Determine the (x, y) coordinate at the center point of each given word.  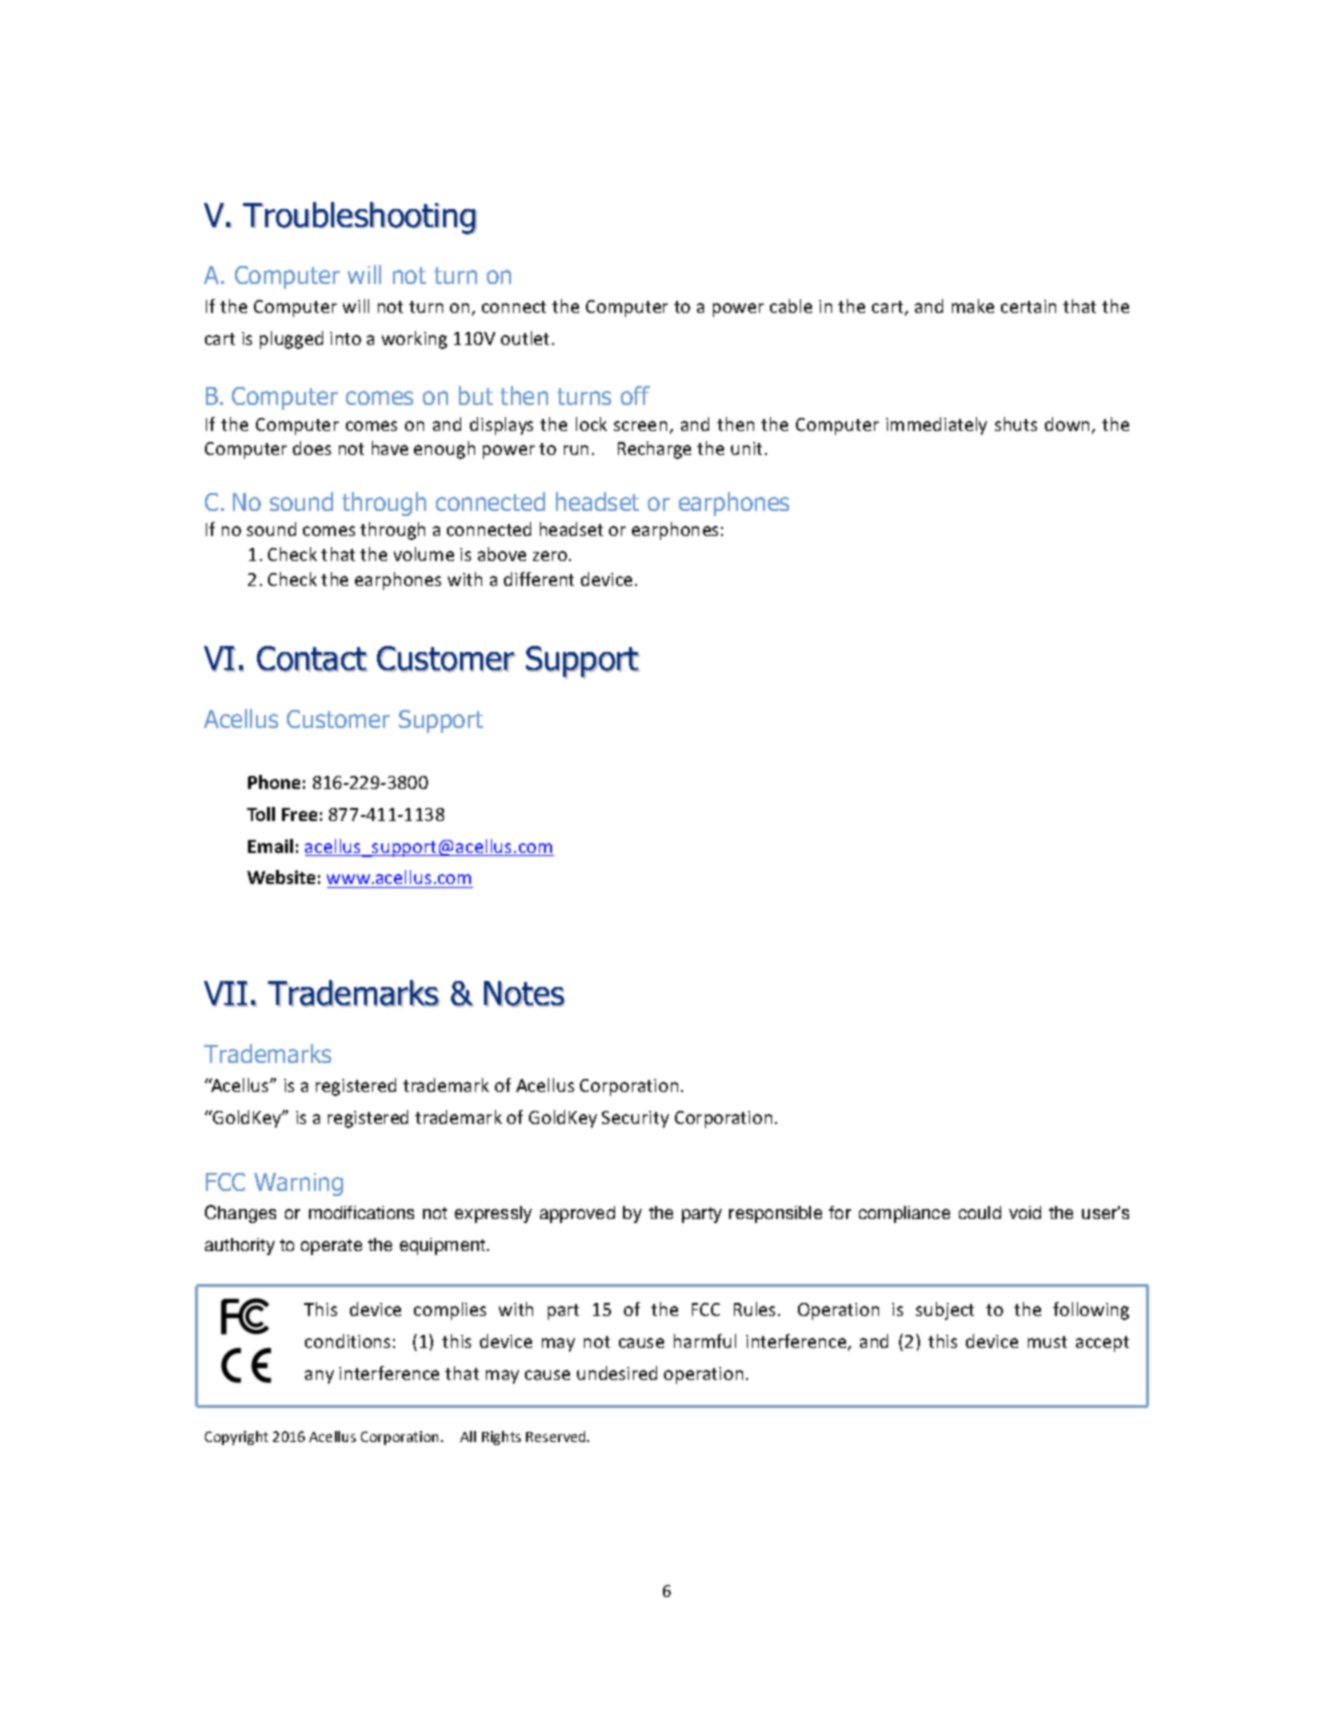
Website (281, 877)
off (635, 395)
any (319, 1377)
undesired (617, 1373)
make (973, 306)
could (980, 1212)
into (345, 338)
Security (635, 1119)
